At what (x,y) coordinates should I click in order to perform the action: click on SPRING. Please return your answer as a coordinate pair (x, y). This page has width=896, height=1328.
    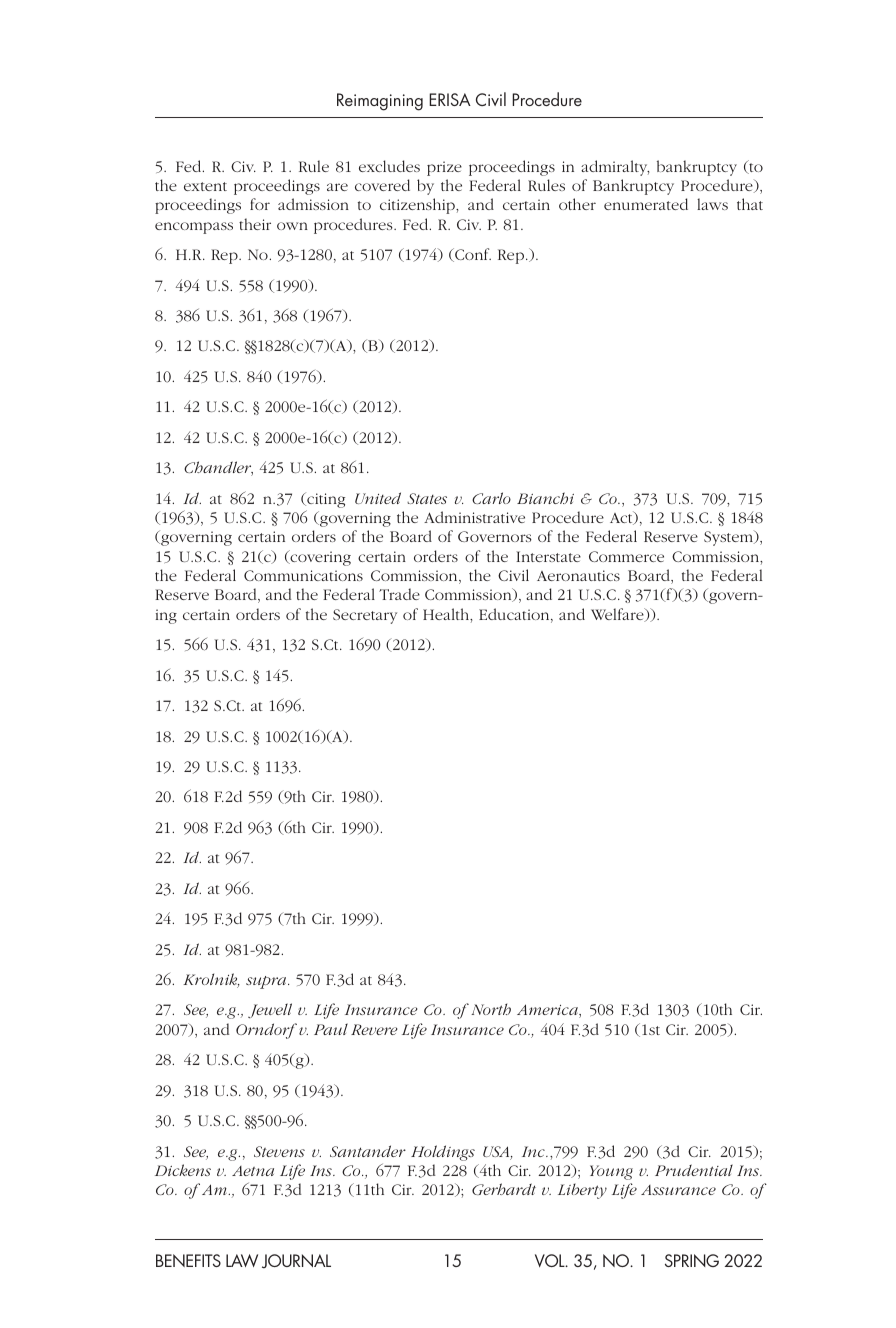
    Looking at the image, I should click on (692, 1260).
